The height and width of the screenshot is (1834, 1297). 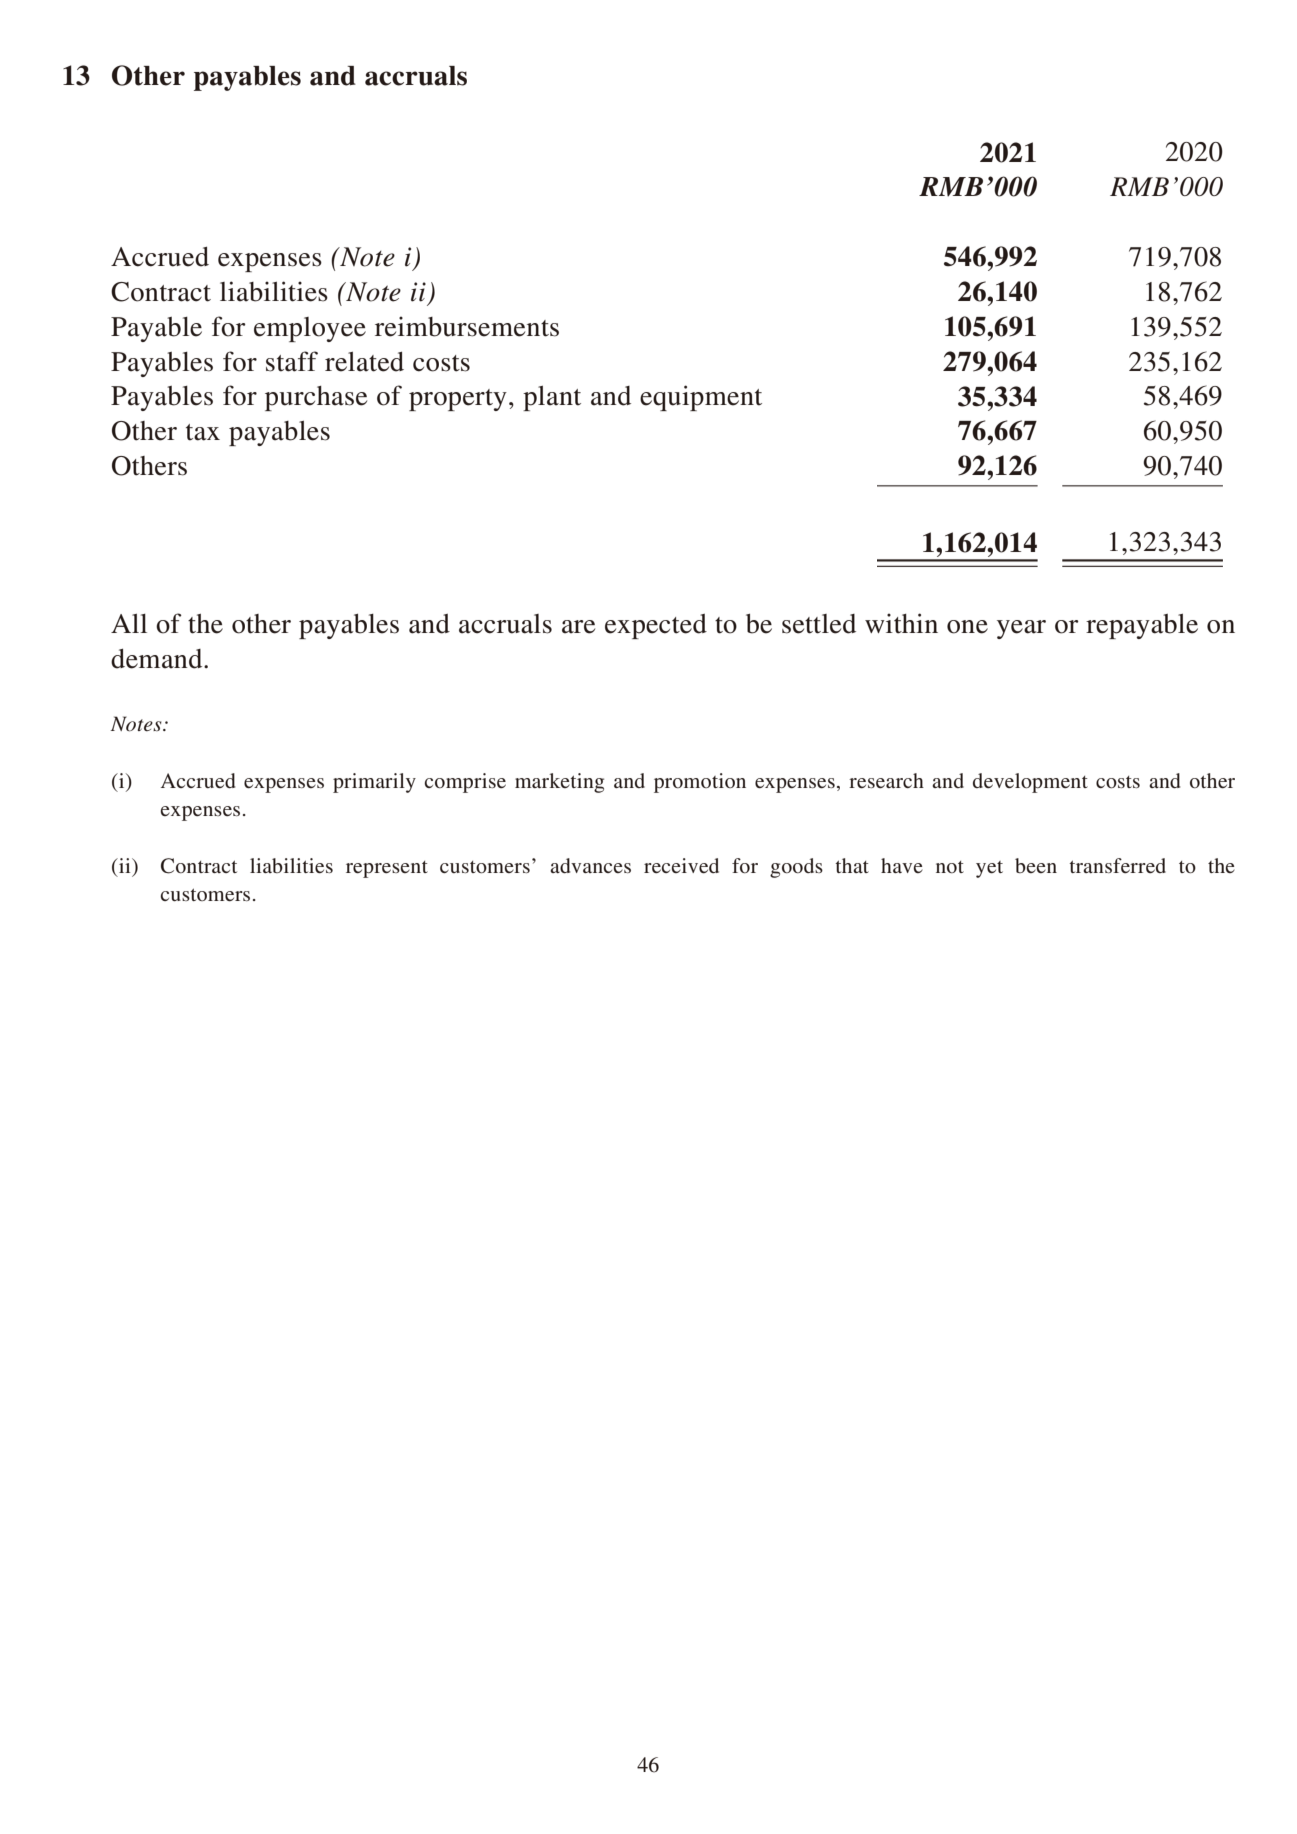 What do you see at coordinates (129, 623) in the screenshot?
I see `All` at bounding box center [129, 623].
